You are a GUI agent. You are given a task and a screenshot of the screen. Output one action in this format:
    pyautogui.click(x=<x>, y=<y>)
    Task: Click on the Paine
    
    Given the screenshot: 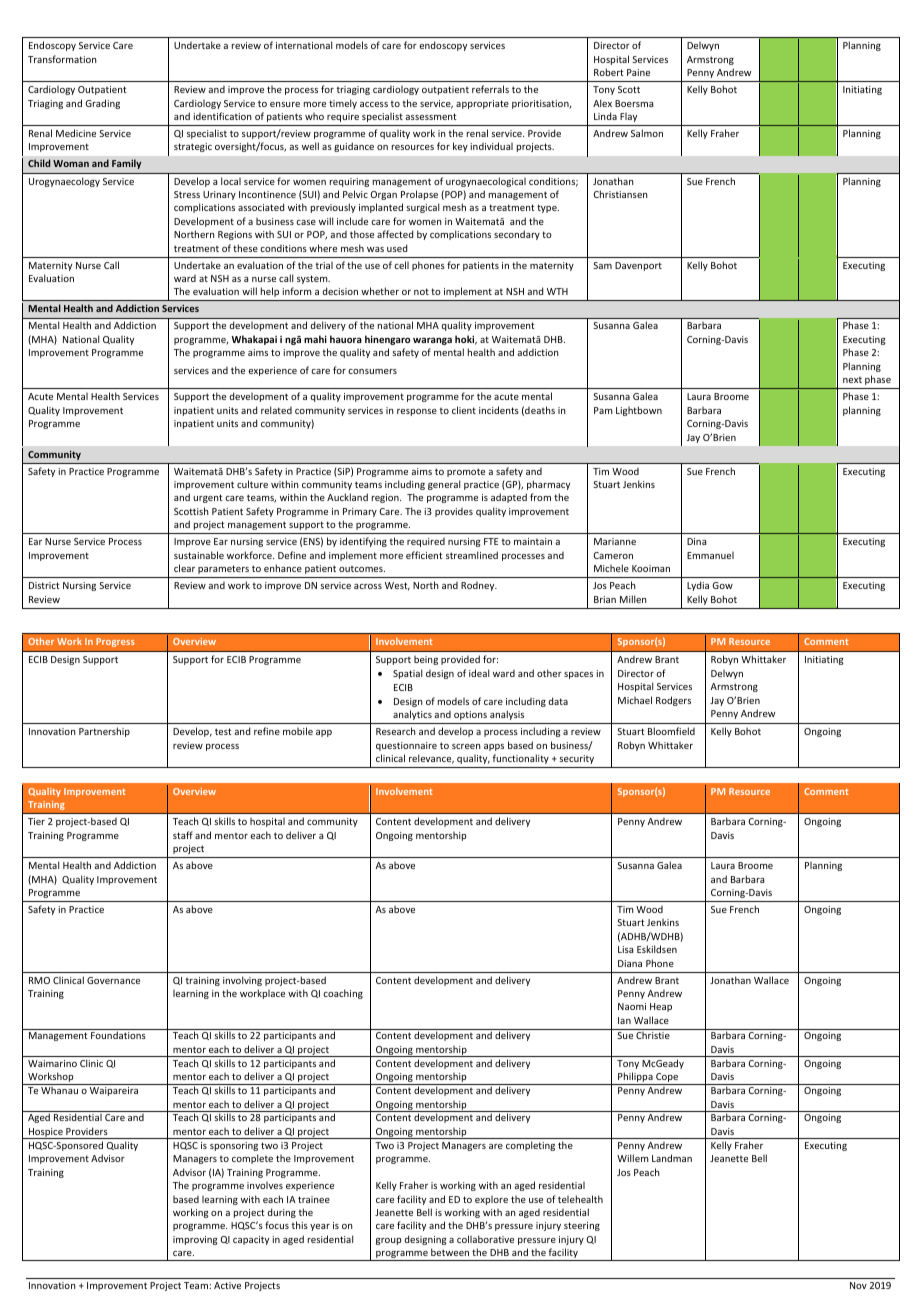 What is the action you would take?
    pyautogui.click(x=638, y=72)
